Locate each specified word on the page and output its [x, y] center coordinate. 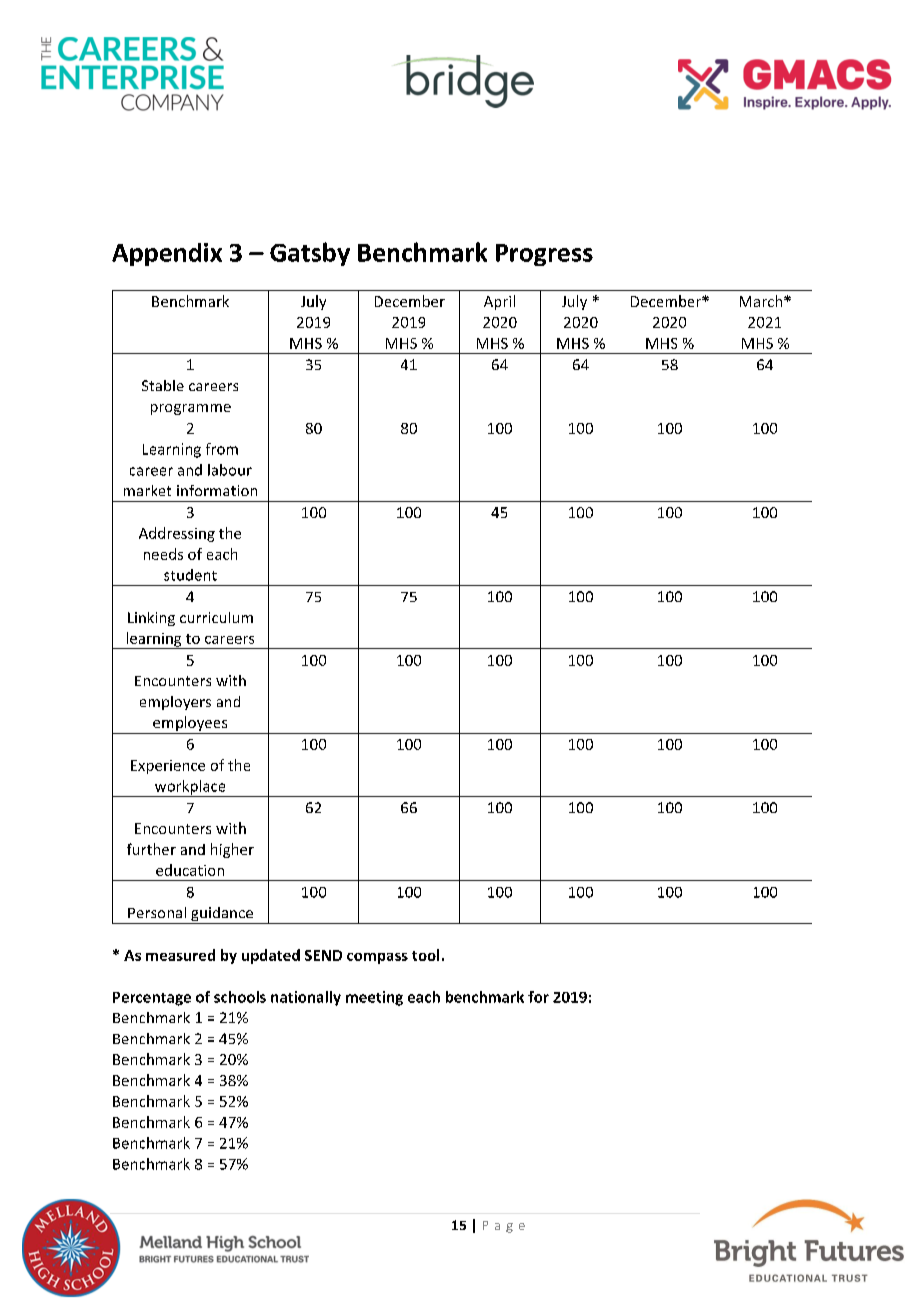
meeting [374, 998]
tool [425, 955]
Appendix [167, 254]
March [762, 301]
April [499, 302]
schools [240, 997]
